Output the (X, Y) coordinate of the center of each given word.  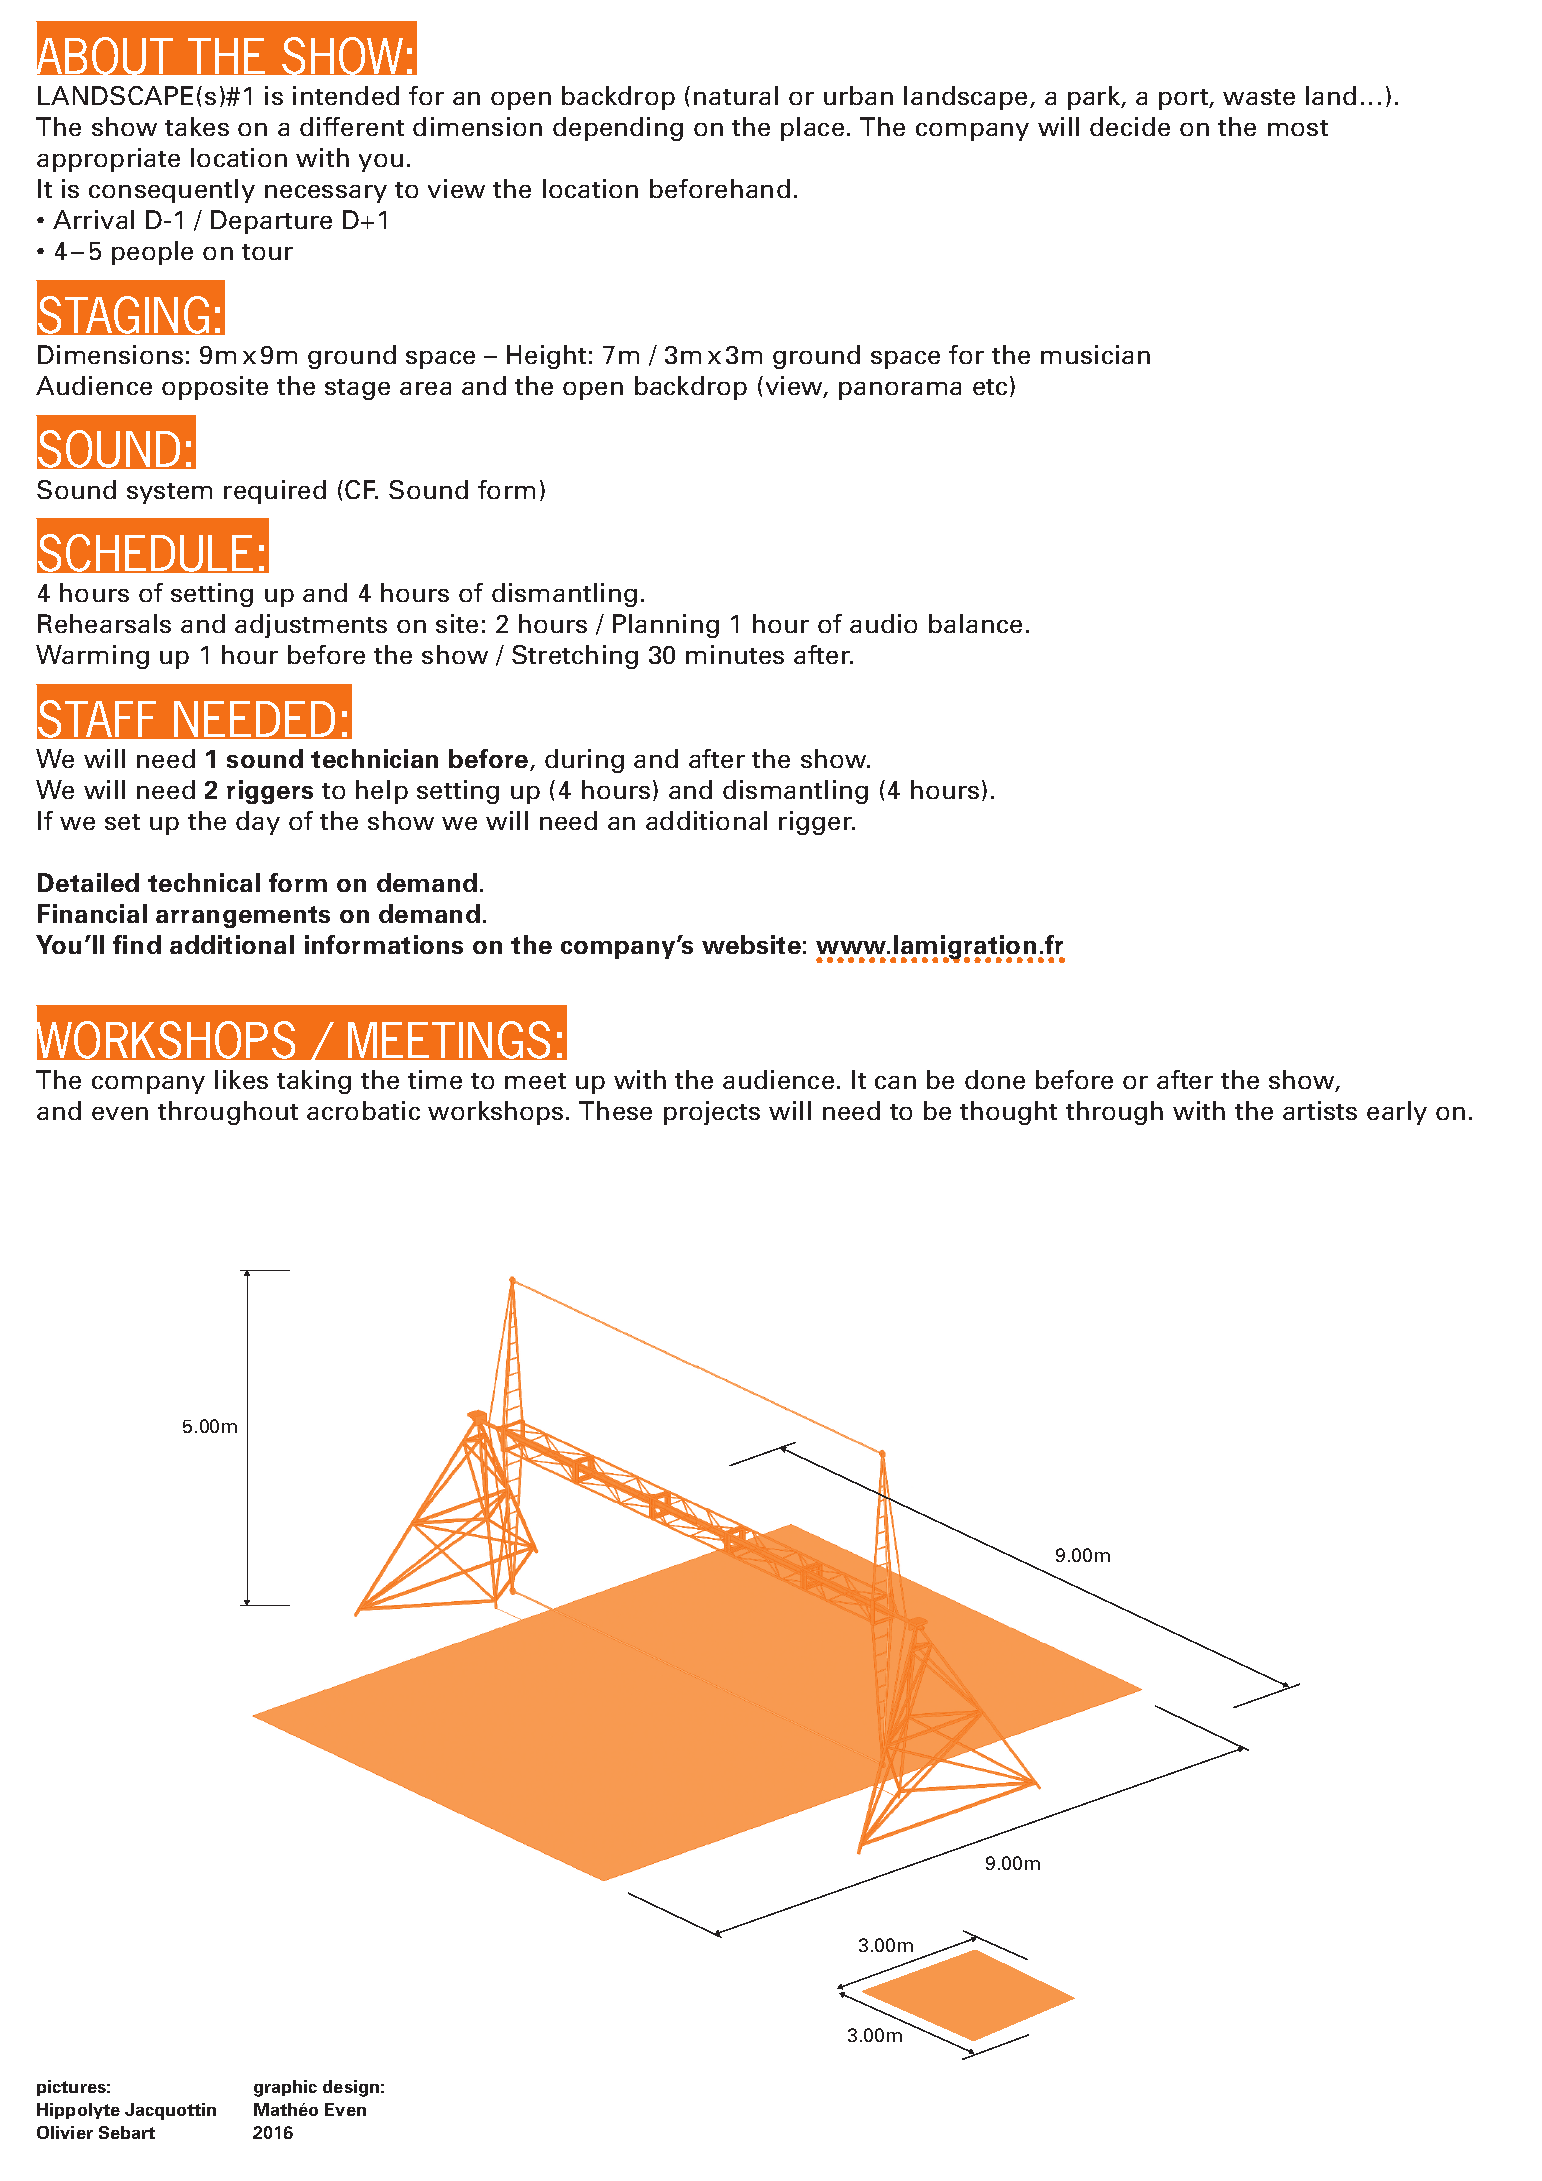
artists (1320, 1110)
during (584, 761)
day (258, 823)
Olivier (65, 2132)
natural (736, 95)
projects (712, 1113)
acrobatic (363, 1110)
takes (197, 126)
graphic (285, 2088)
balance (975, 623)
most (1298, 128)
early (1397, 1113)
